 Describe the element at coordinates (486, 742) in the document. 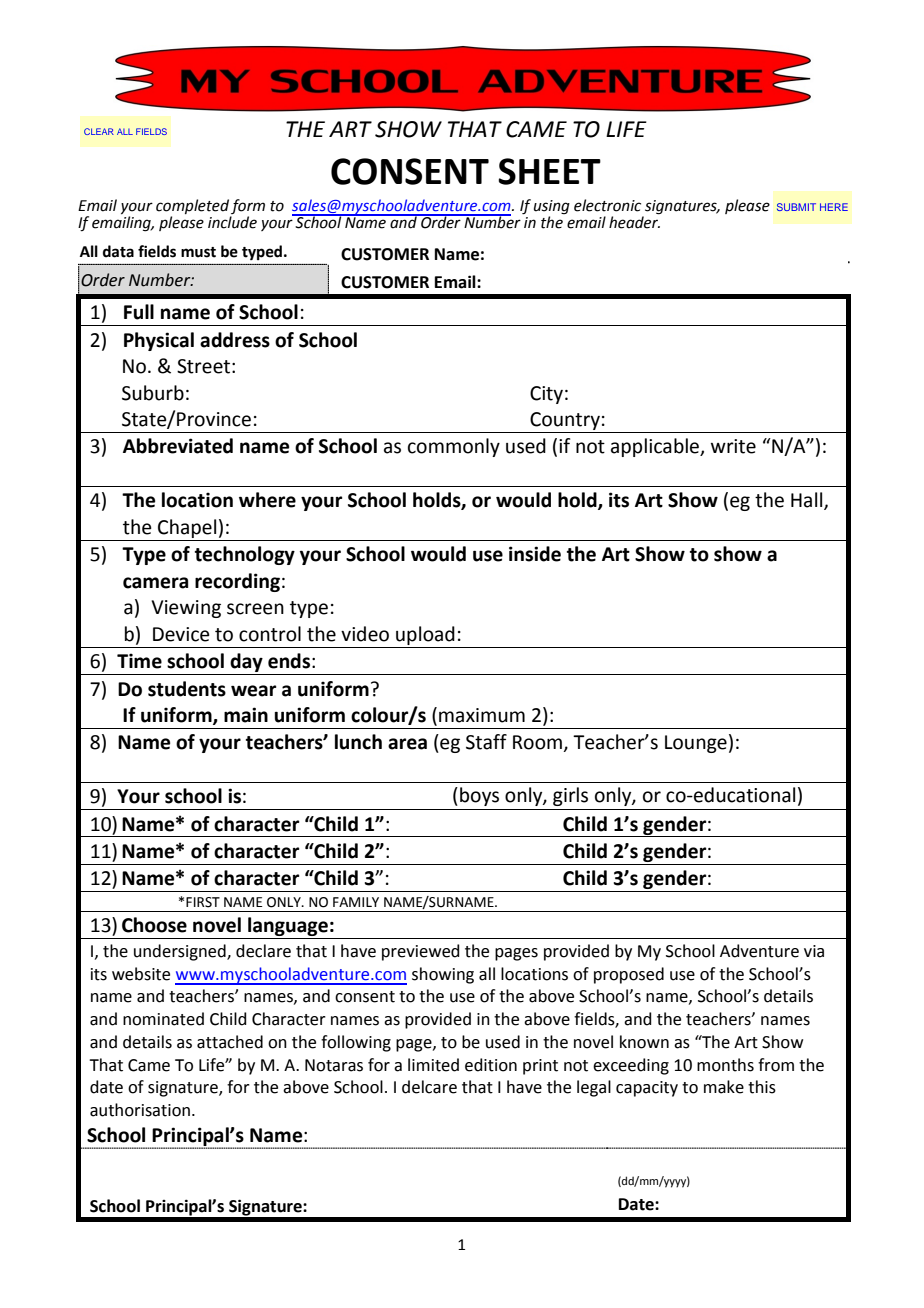

I see `Staff` at that location.
